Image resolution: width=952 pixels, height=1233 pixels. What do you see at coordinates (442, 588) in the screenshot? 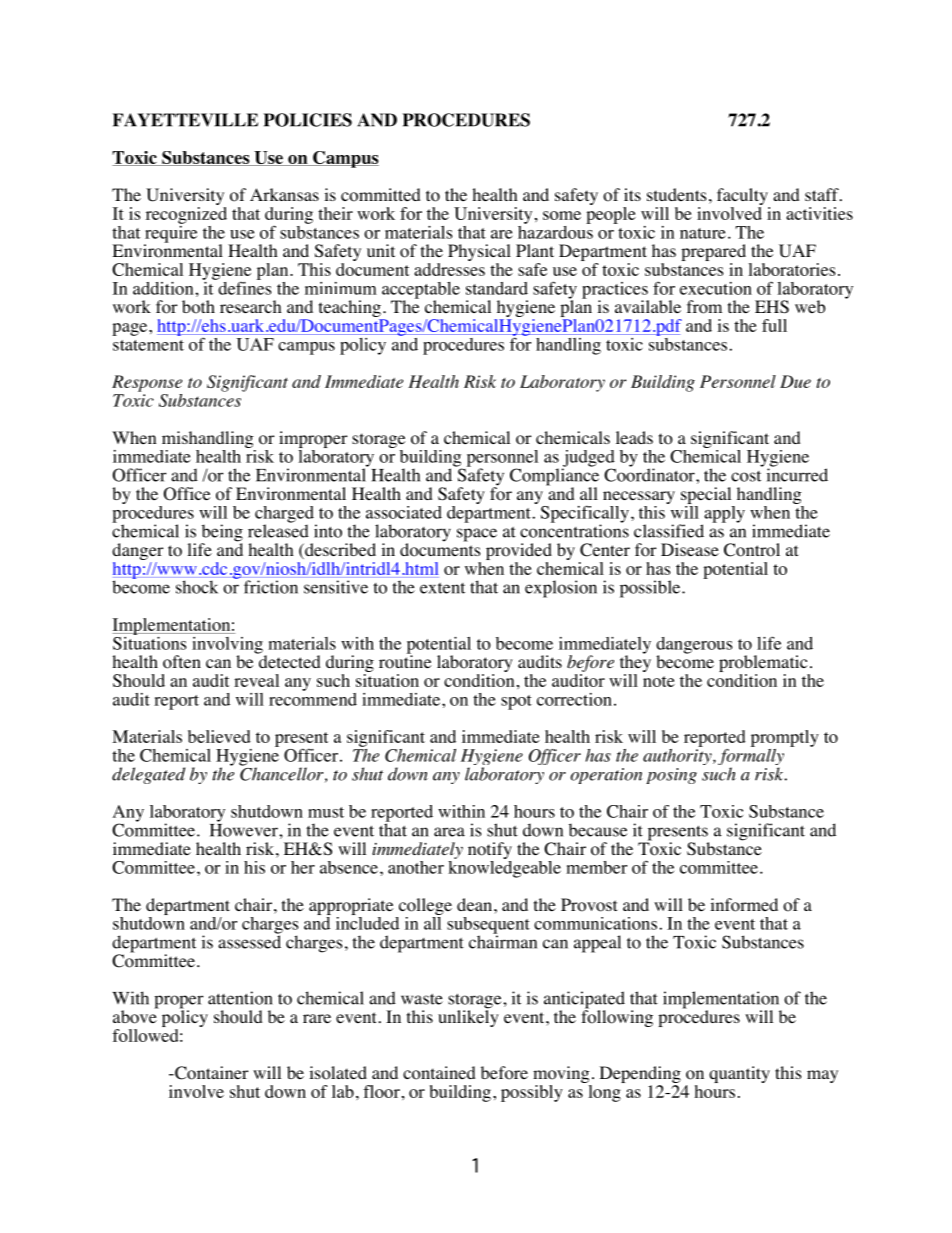
I see `extent` at bounding box center [442, 588].
